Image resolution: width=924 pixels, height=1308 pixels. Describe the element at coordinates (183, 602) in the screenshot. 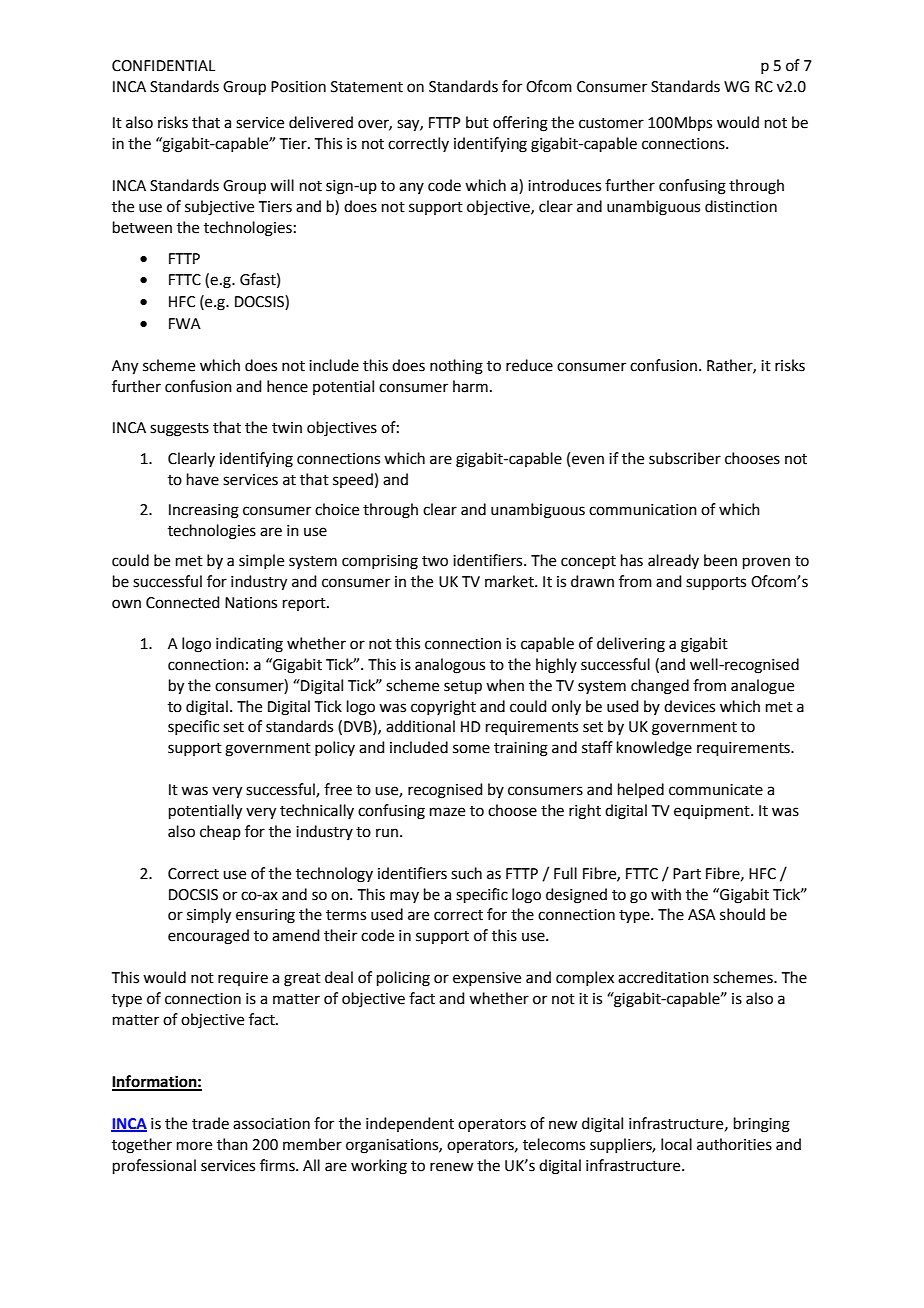

I see `Connected` at that location.
